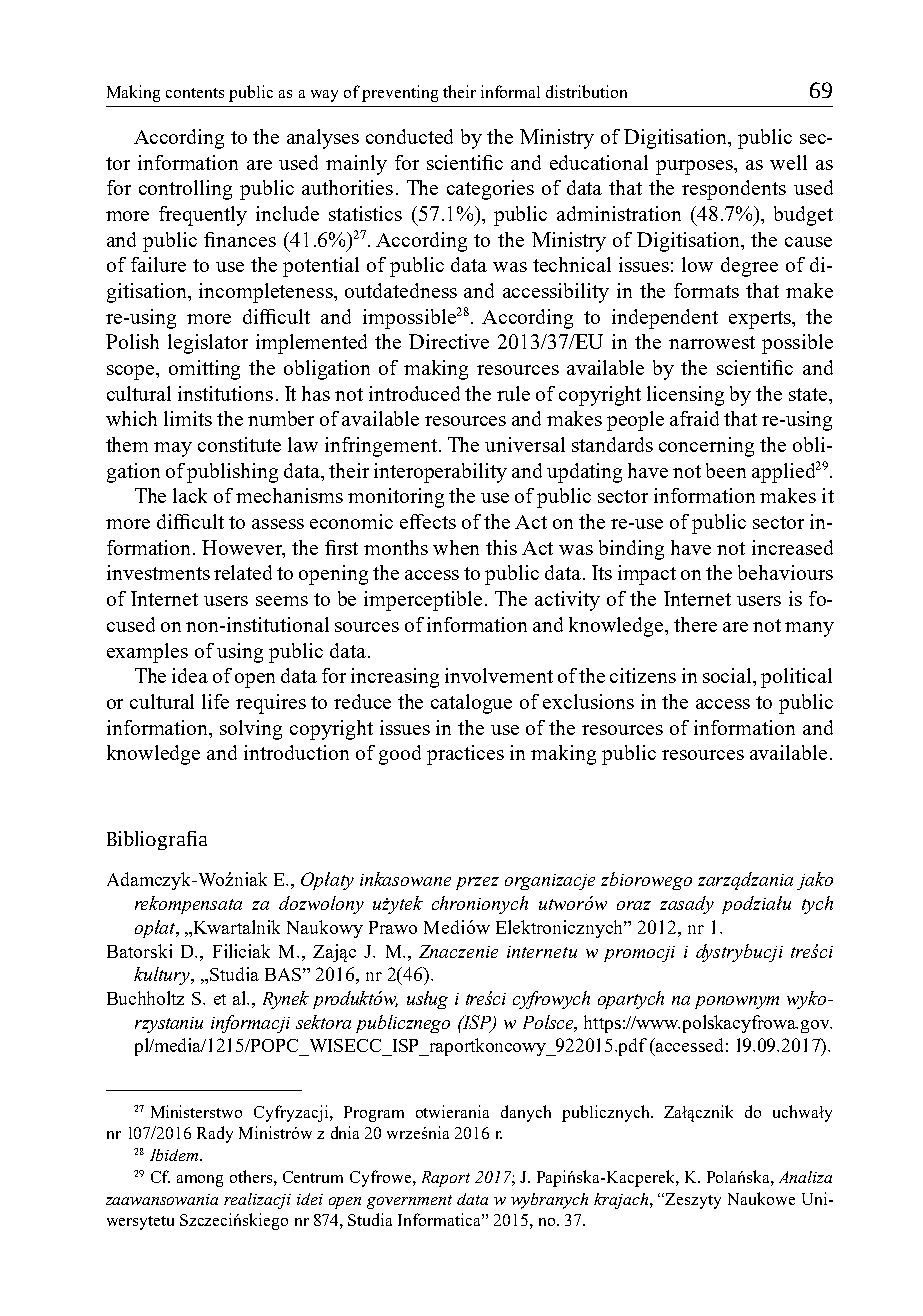 The width and height of the screenshot is (923, 1316). What do you see at coordinates (251, 730) in the screenshot?
I see `solving` at bounding box center [251, 730].
